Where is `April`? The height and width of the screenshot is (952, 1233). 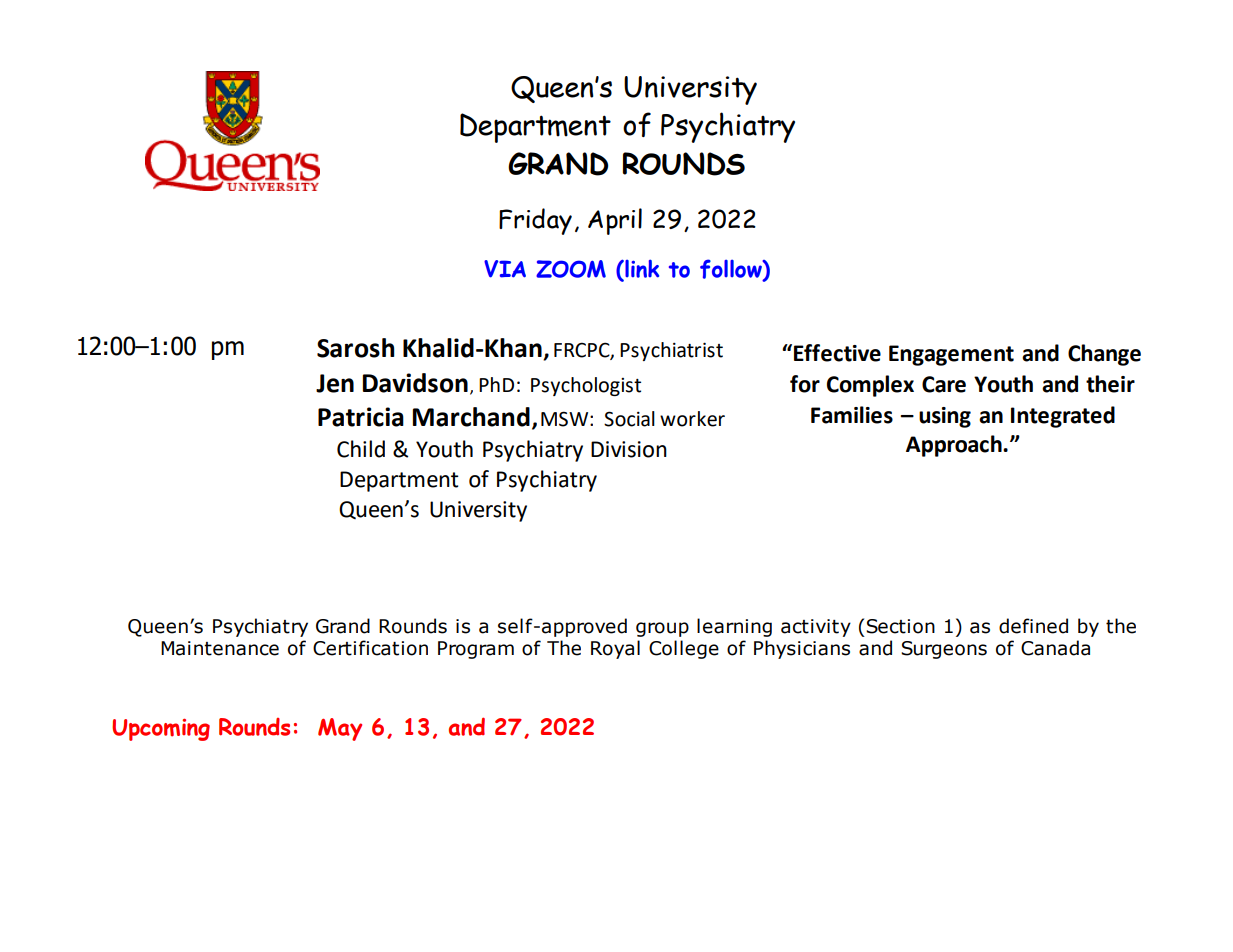
April is located at coordinates (615, 221).
